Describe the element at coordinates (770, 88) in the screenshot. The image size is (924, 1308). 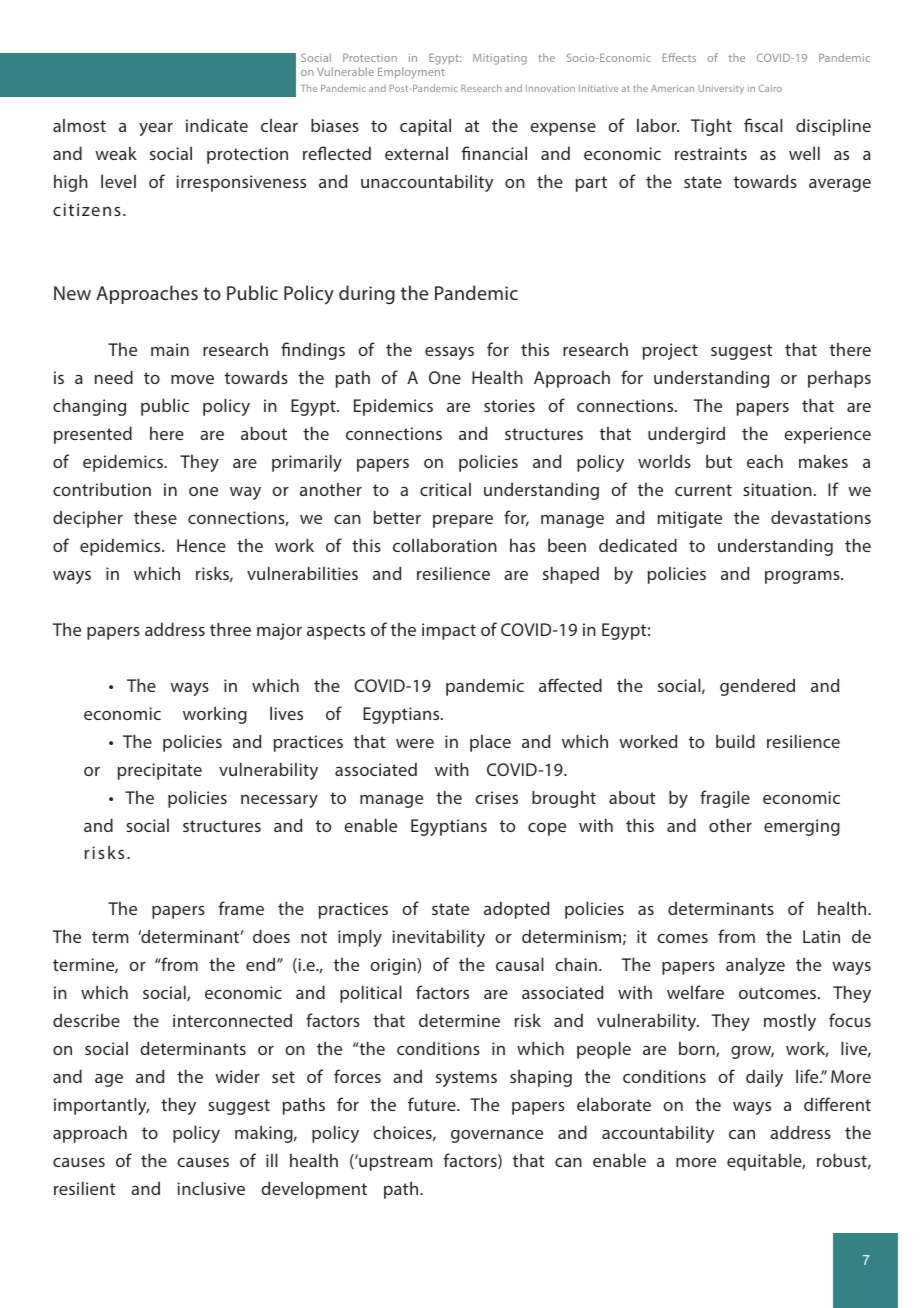
I see `Cairo` at that location.
